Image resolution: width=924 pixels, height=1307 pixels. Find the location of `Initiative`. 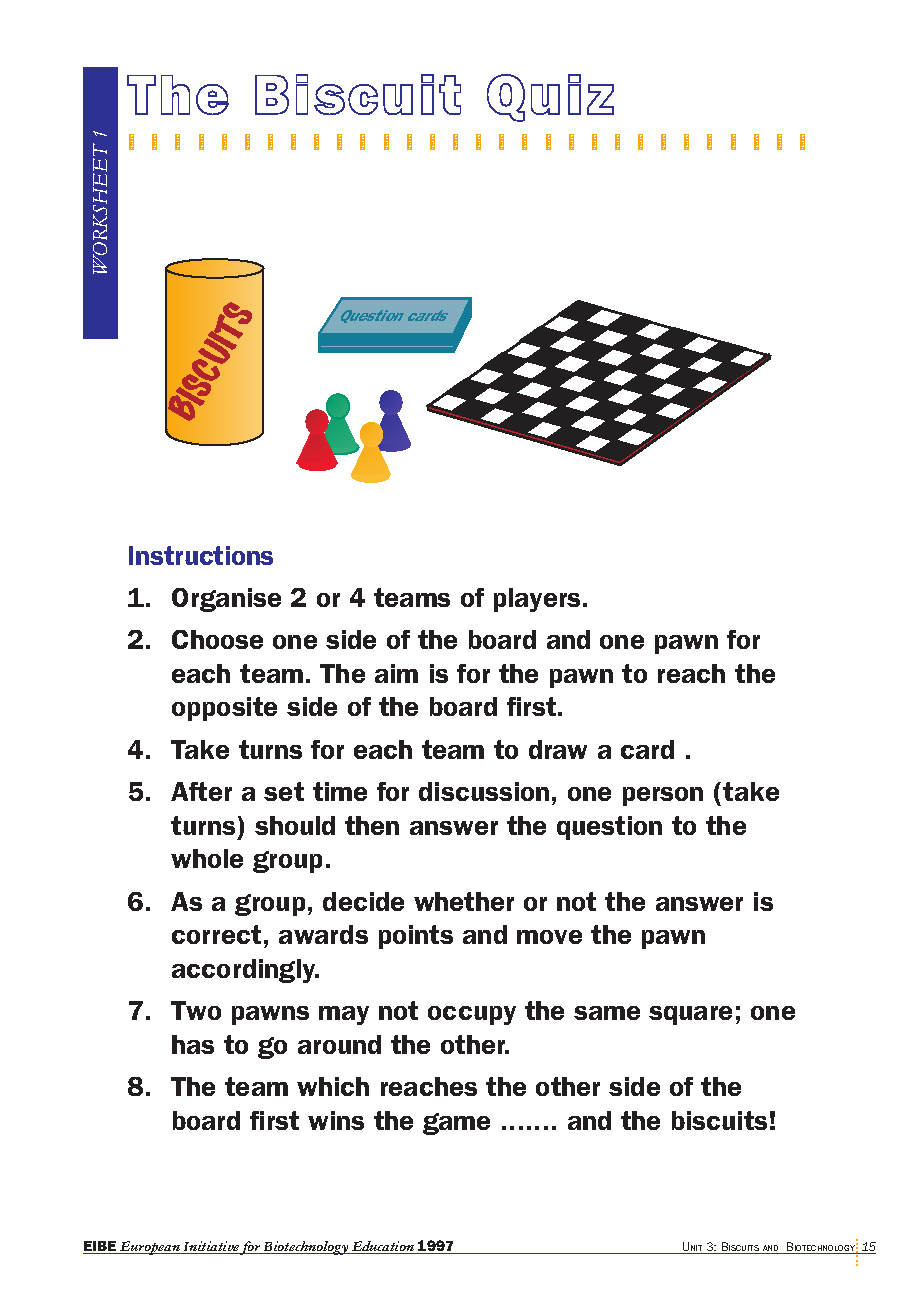

Initiative is located at coordinates (211, 1247).
